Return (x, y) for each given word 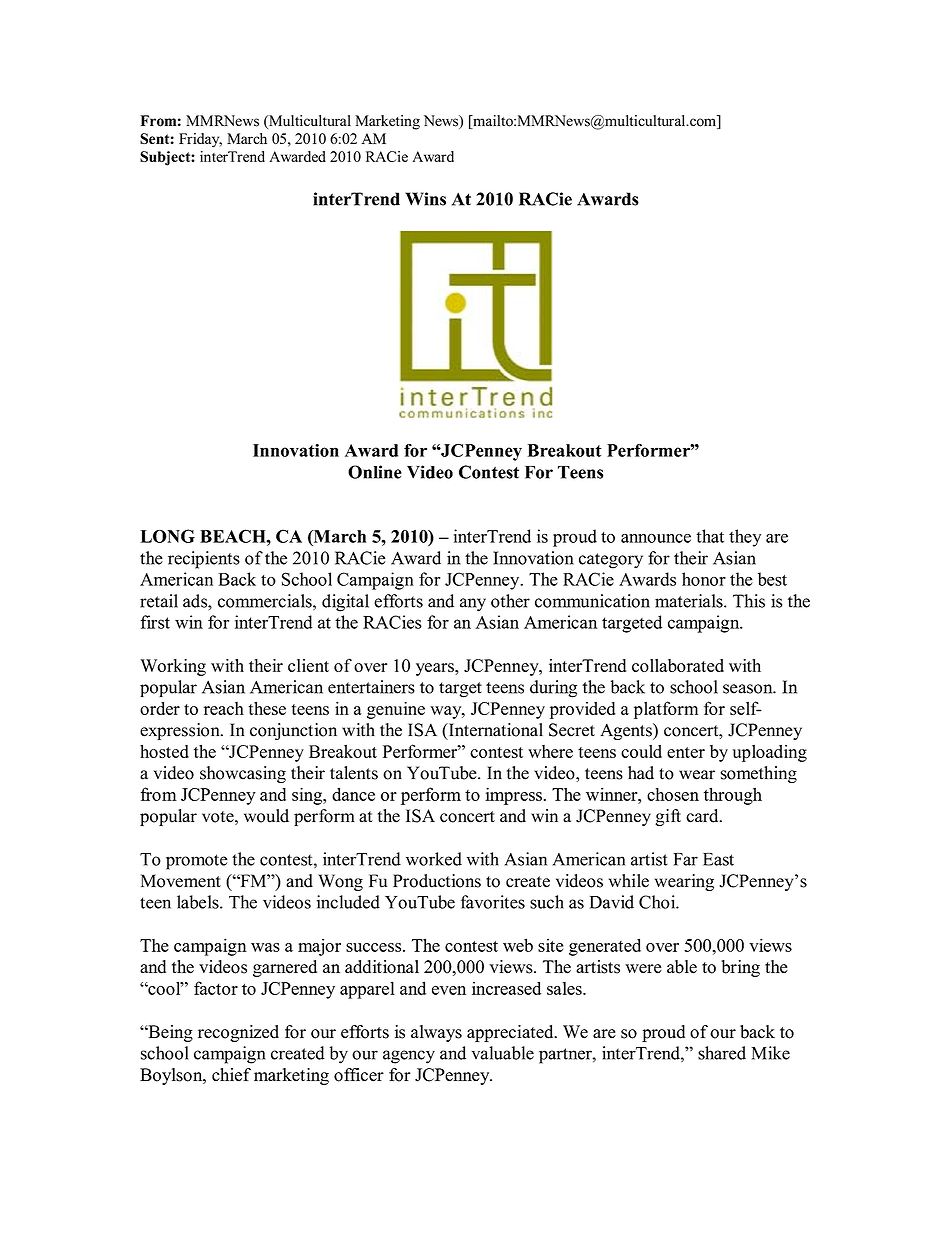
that (710, 536)
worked (434, 859)
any (473, 605)
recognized (238, 1033)
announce (656, 538)
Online (375, 472)
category (611, 561)
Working (173, 667)
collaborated (678, 665)
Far (685, 859)
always (436, 1033)
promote (196, 862)
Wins (425, 199)
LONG (168, 536)
